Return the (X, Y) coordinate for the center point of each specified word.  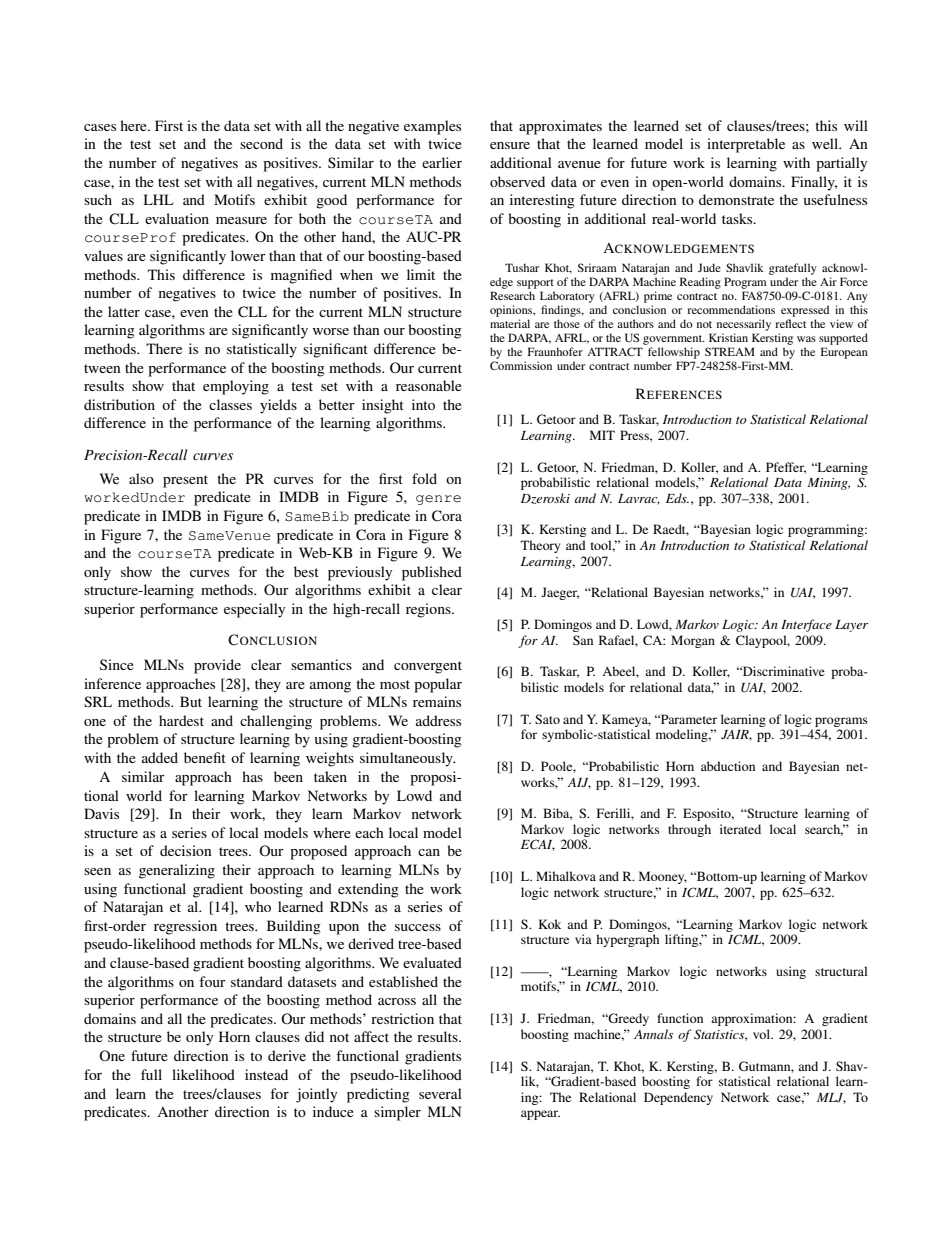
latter (124, 311)
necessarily (744, 325)
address (438, 720)
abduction (728, 766)
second (261, 143)
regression (185, 927)
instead (266, 1074)
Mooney (663, 877)
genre (438, 500)
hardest (181, 720)
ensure (510, 145)
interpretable (746, 145)
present (185, 481)
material (510, 323)
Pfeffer (786, 468)
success (418, 927)
